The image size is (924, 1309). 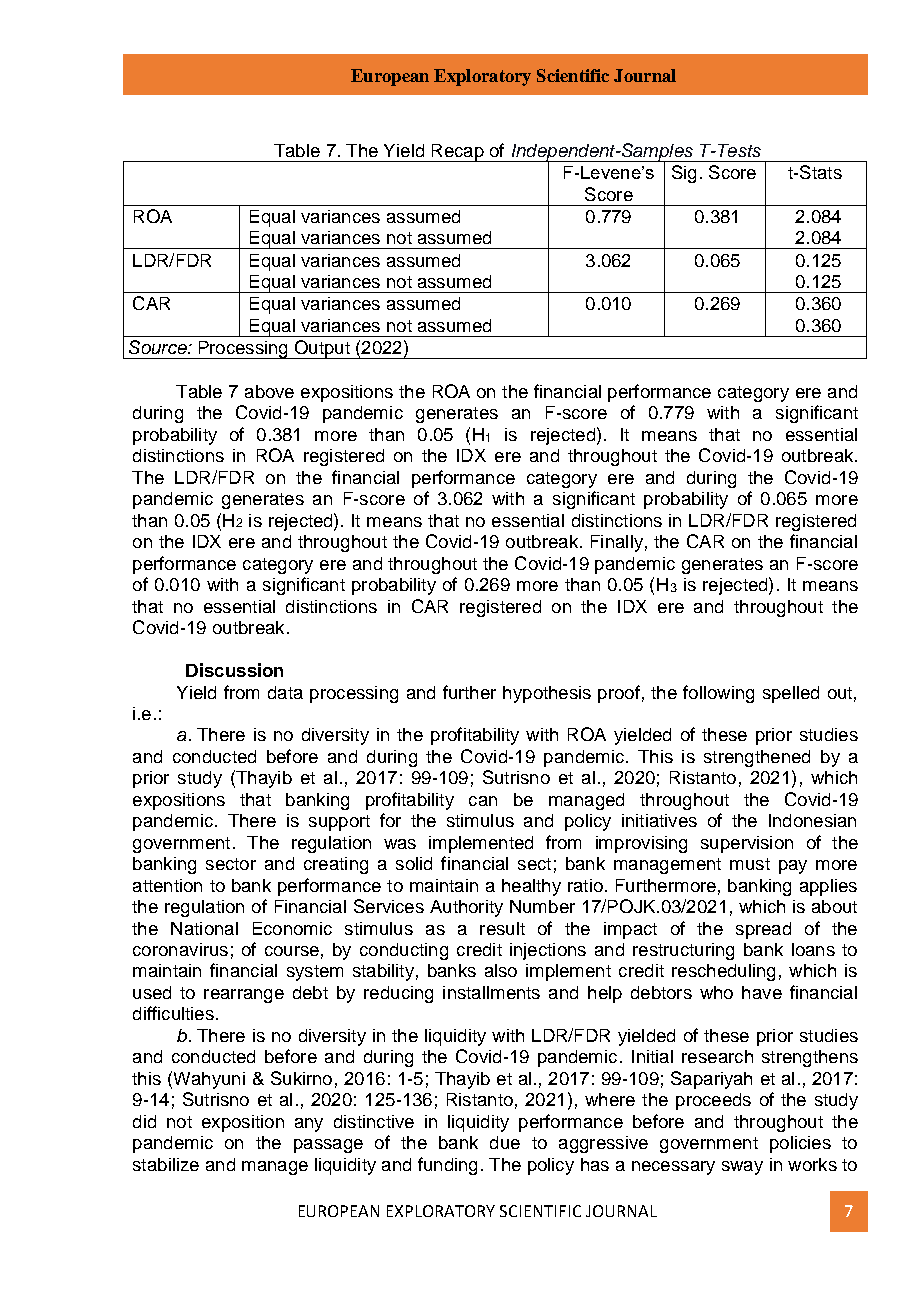 I want to click on Output, so click(x=322, y=349).
